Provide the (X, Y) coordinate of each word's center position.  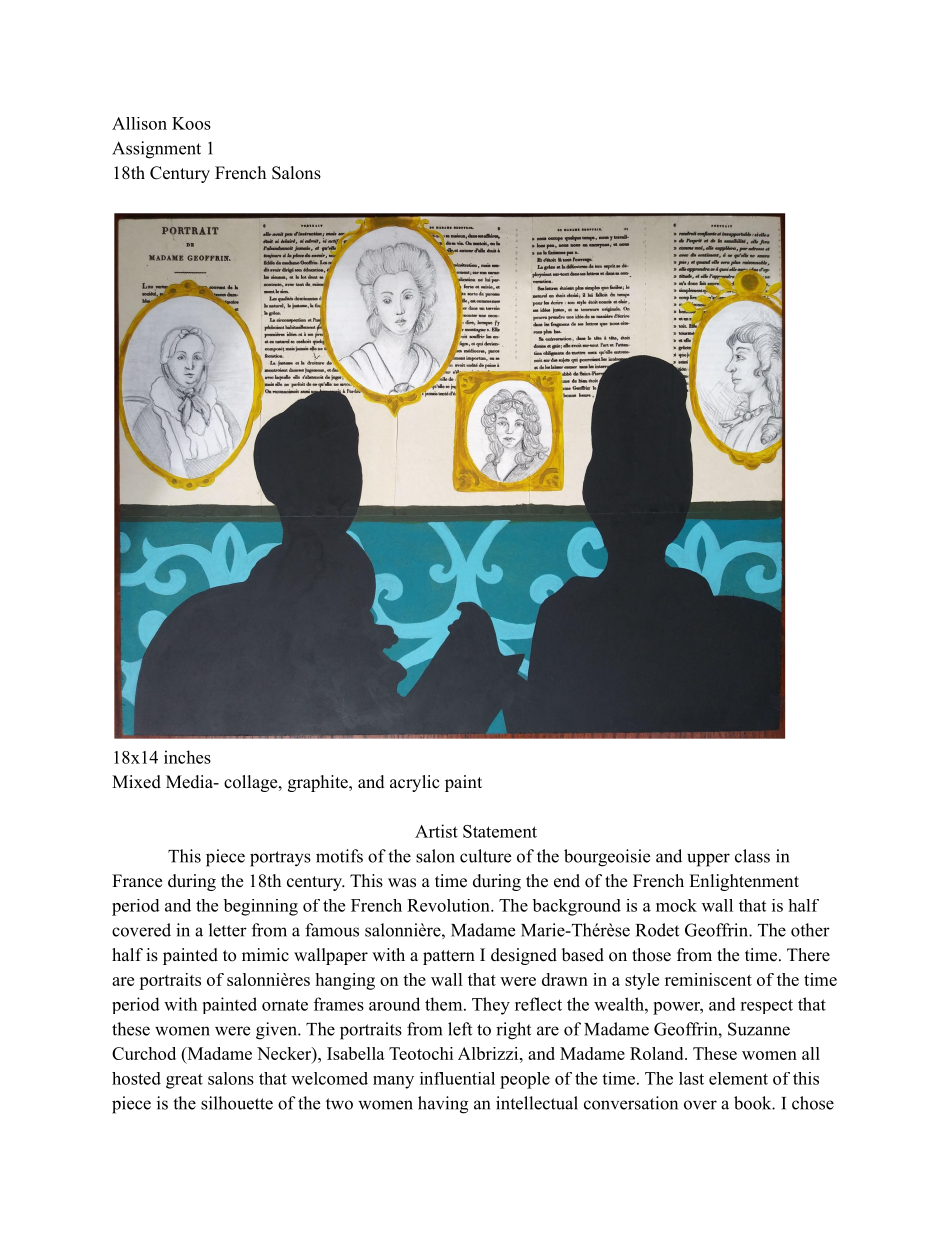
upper (708, 860)
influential (457, 1078)
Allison (139, 123)
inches (187, 757)
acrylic (415, 783)
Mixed (136, 782)
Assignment (156, 150)
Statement (500, 831)
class (752, 856)
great (184, 1081)
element (738, 1078)
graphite (319, 783)
